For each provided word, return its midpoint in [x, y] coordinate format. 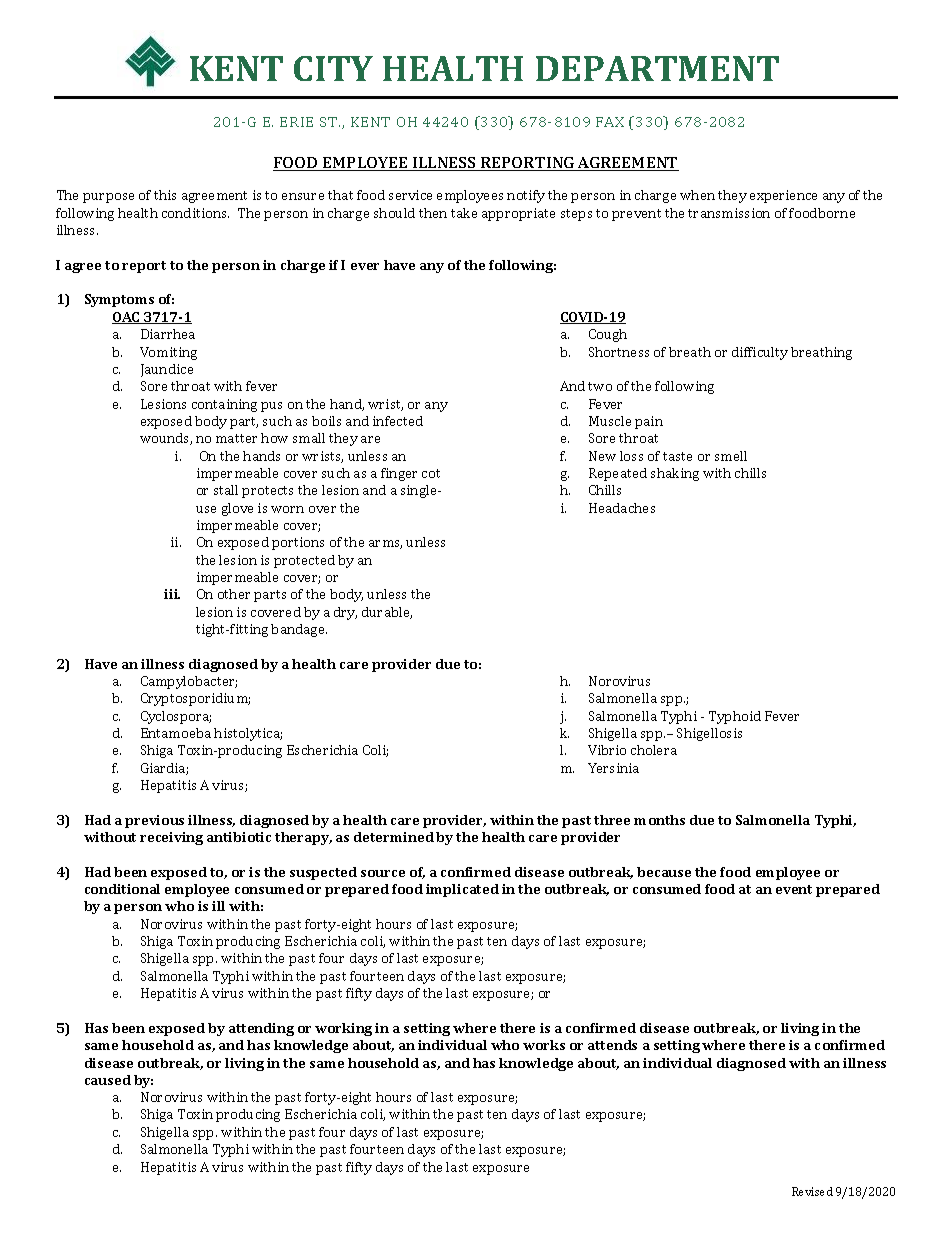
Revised [812, 1191]
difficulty [760, 353]
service [410, 195]
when [697, 195]
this [165, 195]
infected [398, 421]
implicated [462, 890]
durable [387, 613]
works [544, 1045]
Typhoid [735, 717]
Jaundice [167, 370]
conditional [122, 889]
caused [108, 1080]
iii [172, 594]
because [664, 872]
